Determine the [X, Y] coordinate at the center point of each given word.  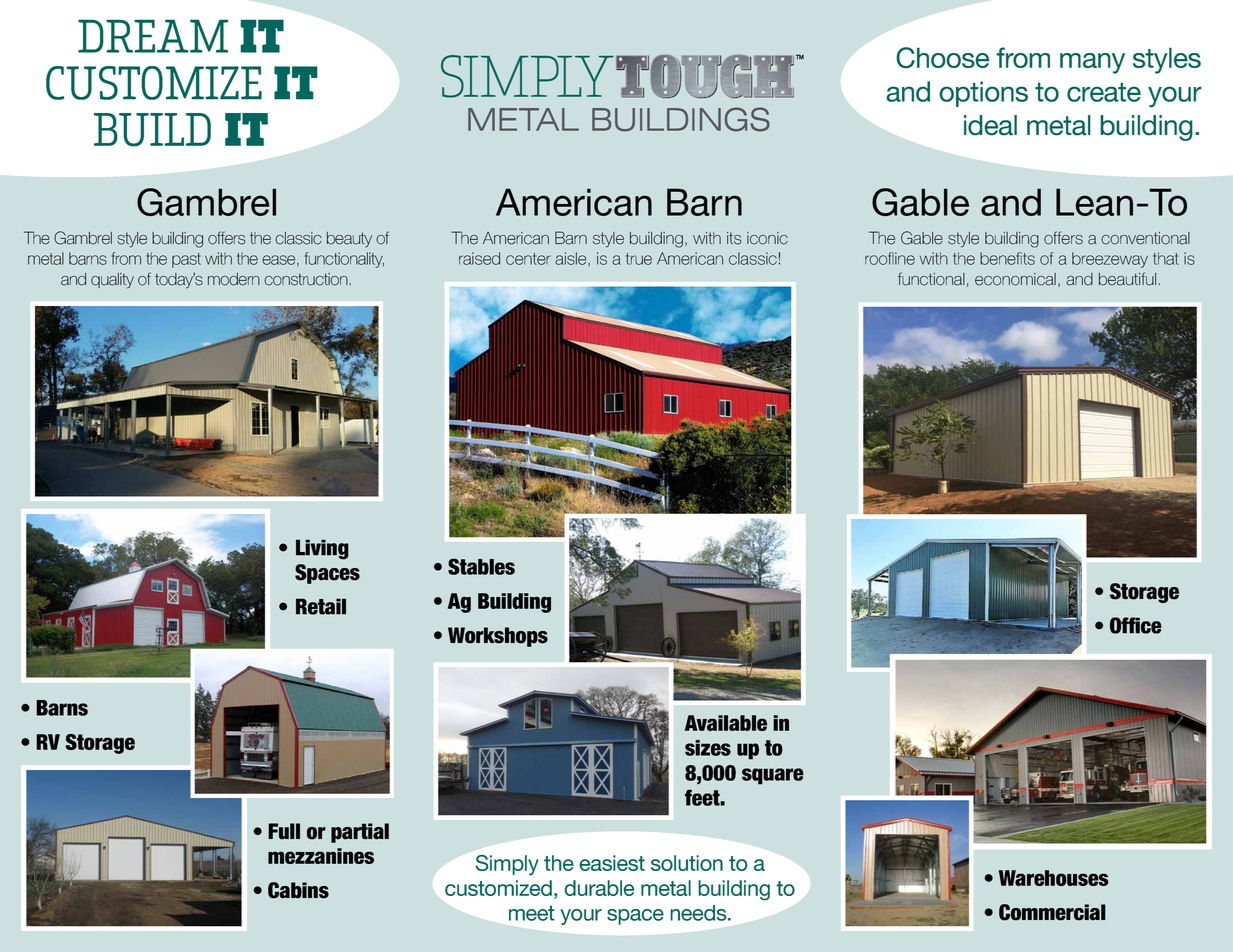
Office [1136, 625]
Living [322, 549]
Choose [942, 58]
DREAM [153, 36]
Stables [481, 566]
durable [599, 888]
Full [284, 831]
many [1092, 63]
